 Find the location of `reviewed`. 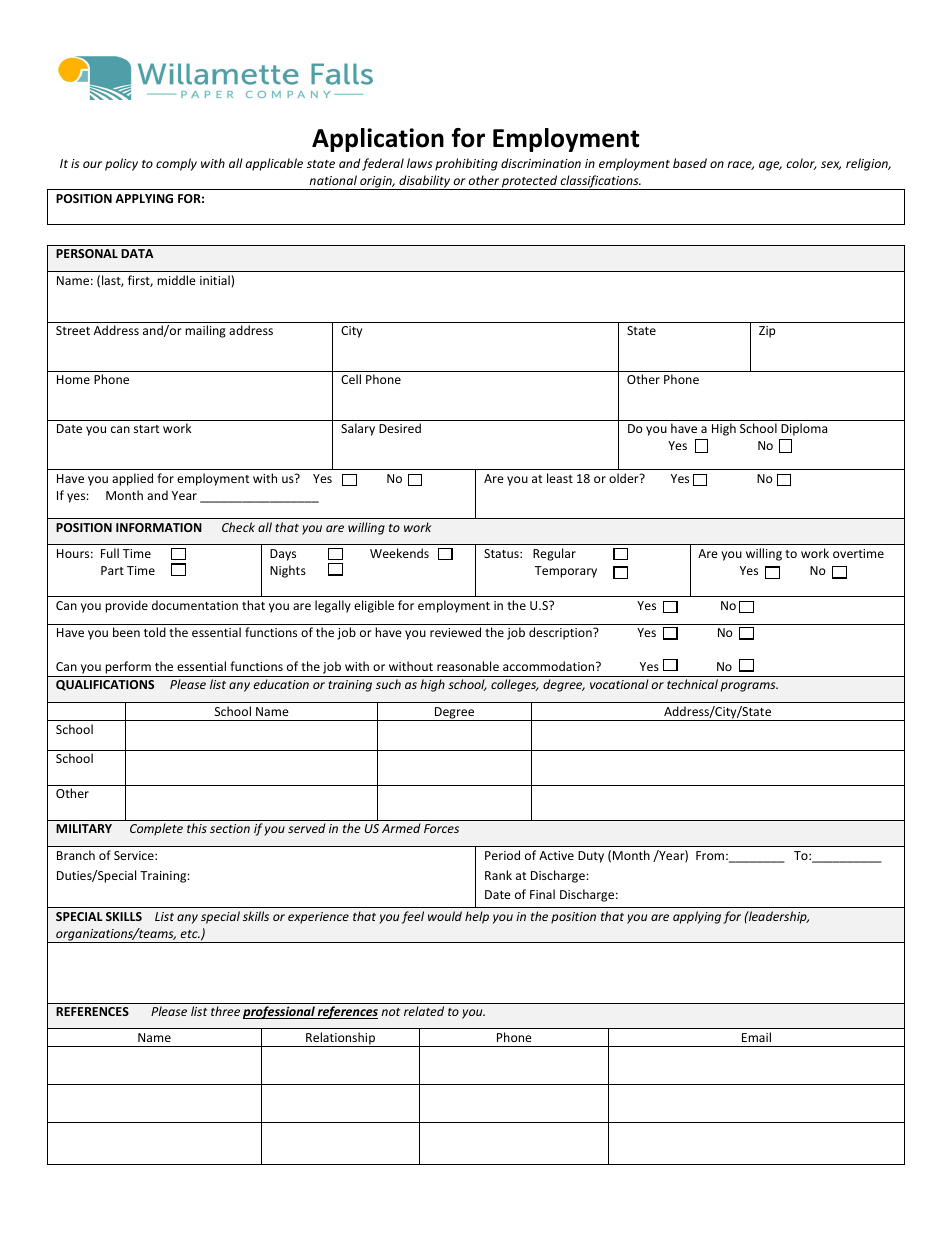

reviewed is located at coordinates (455, 632).
